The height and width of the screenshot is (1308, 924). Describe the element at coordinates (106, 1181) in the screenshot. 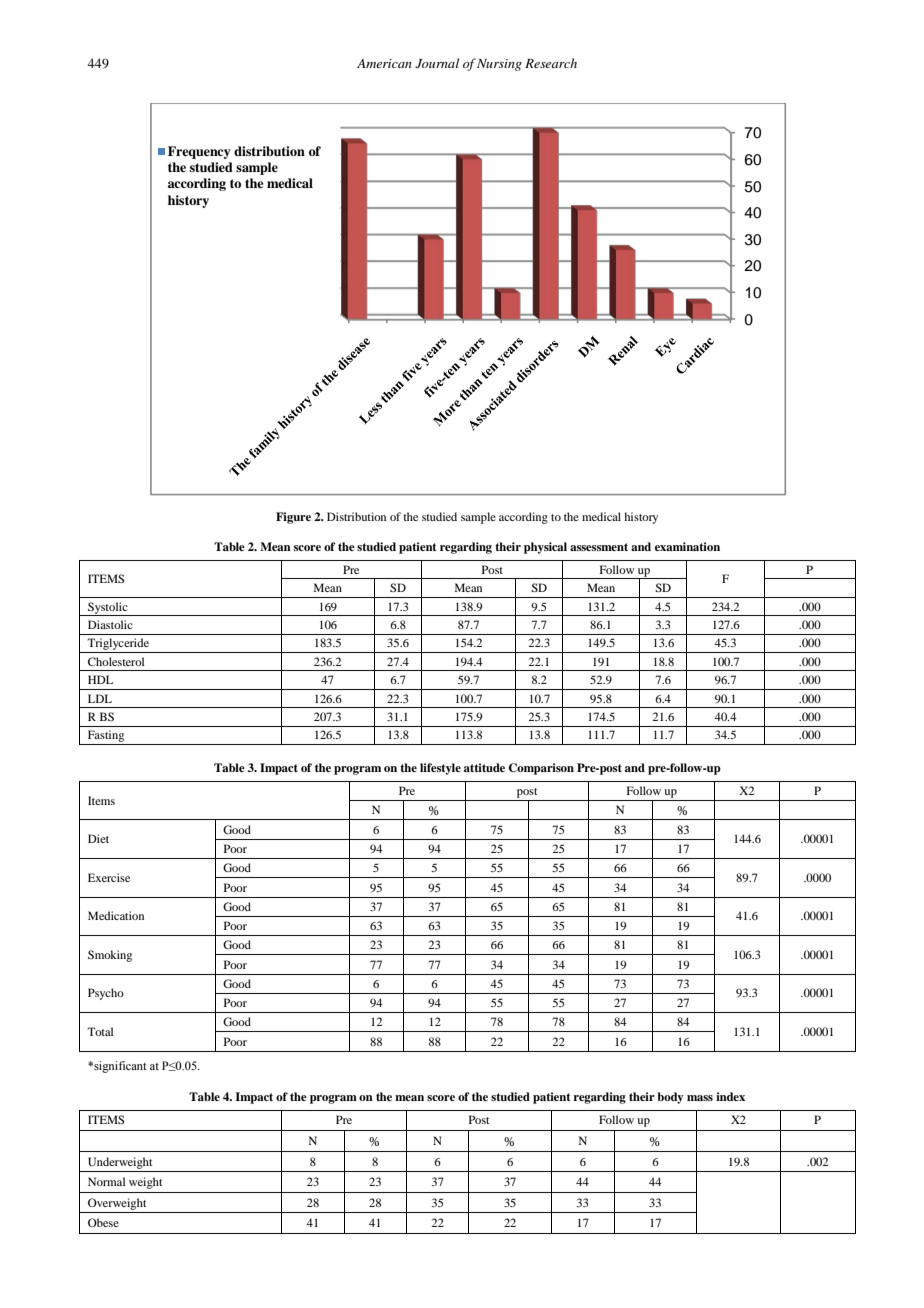

I see `Normal` at that location.
